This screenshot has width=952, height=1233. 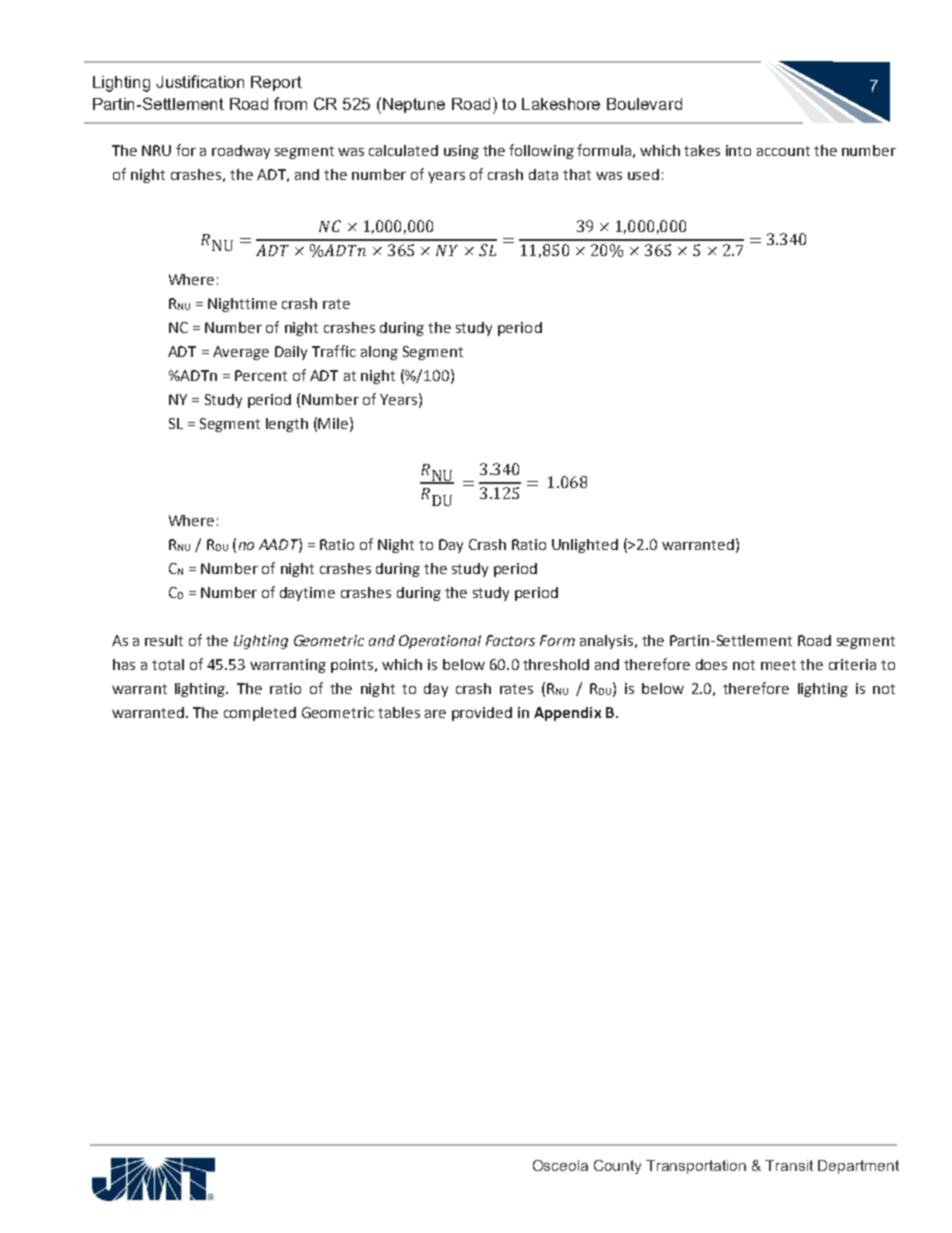 What do you see at coordinates (200, 81) in the screenshot?
I see `Justification` at bounding box center [200, 81].
